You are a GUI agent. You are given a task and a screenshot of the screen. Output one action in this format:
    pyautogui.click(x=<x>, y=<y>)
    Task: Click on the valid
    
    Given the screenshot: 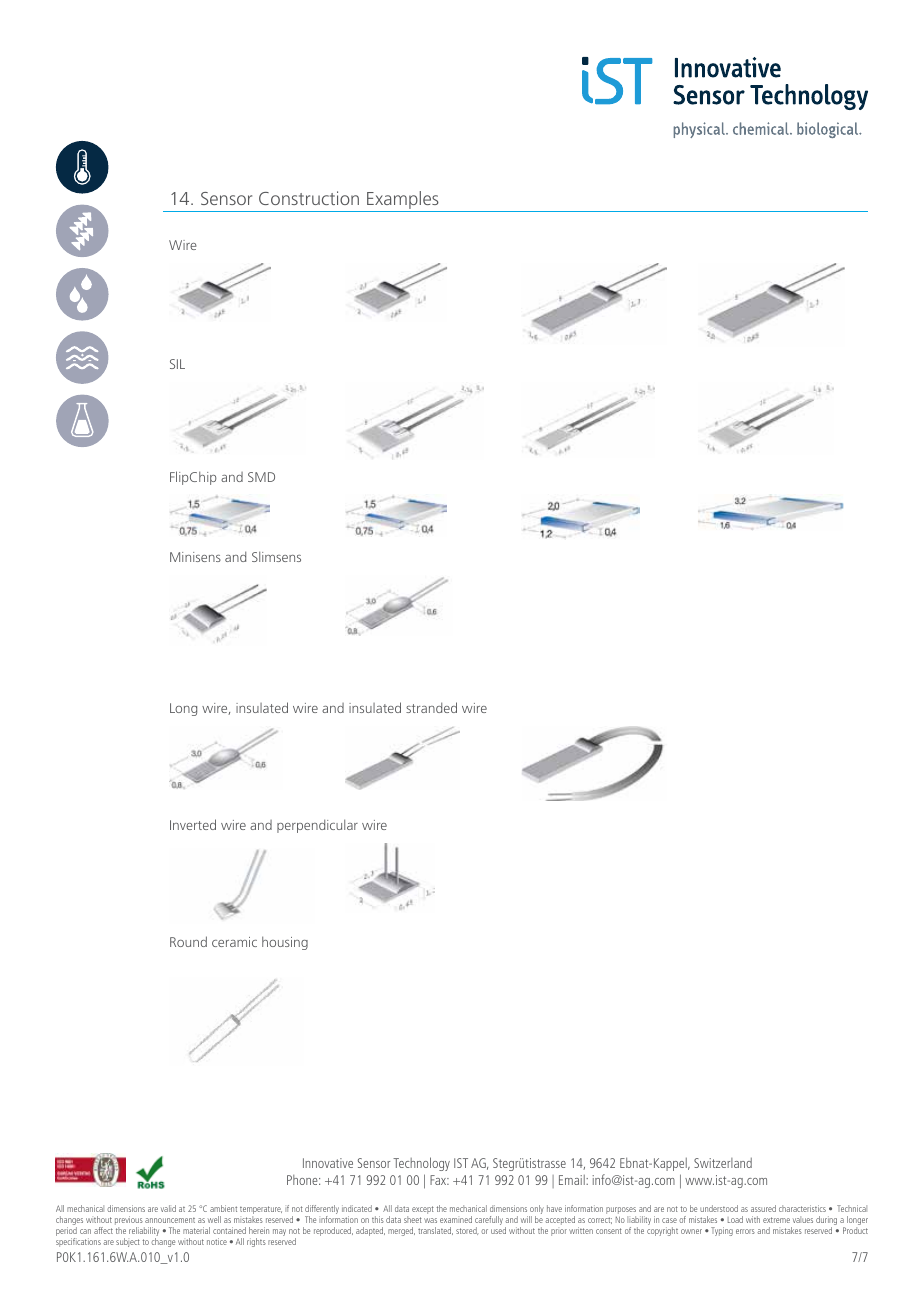 What is the action you would take?
    pyautogui.click(x=168, y=1208)
